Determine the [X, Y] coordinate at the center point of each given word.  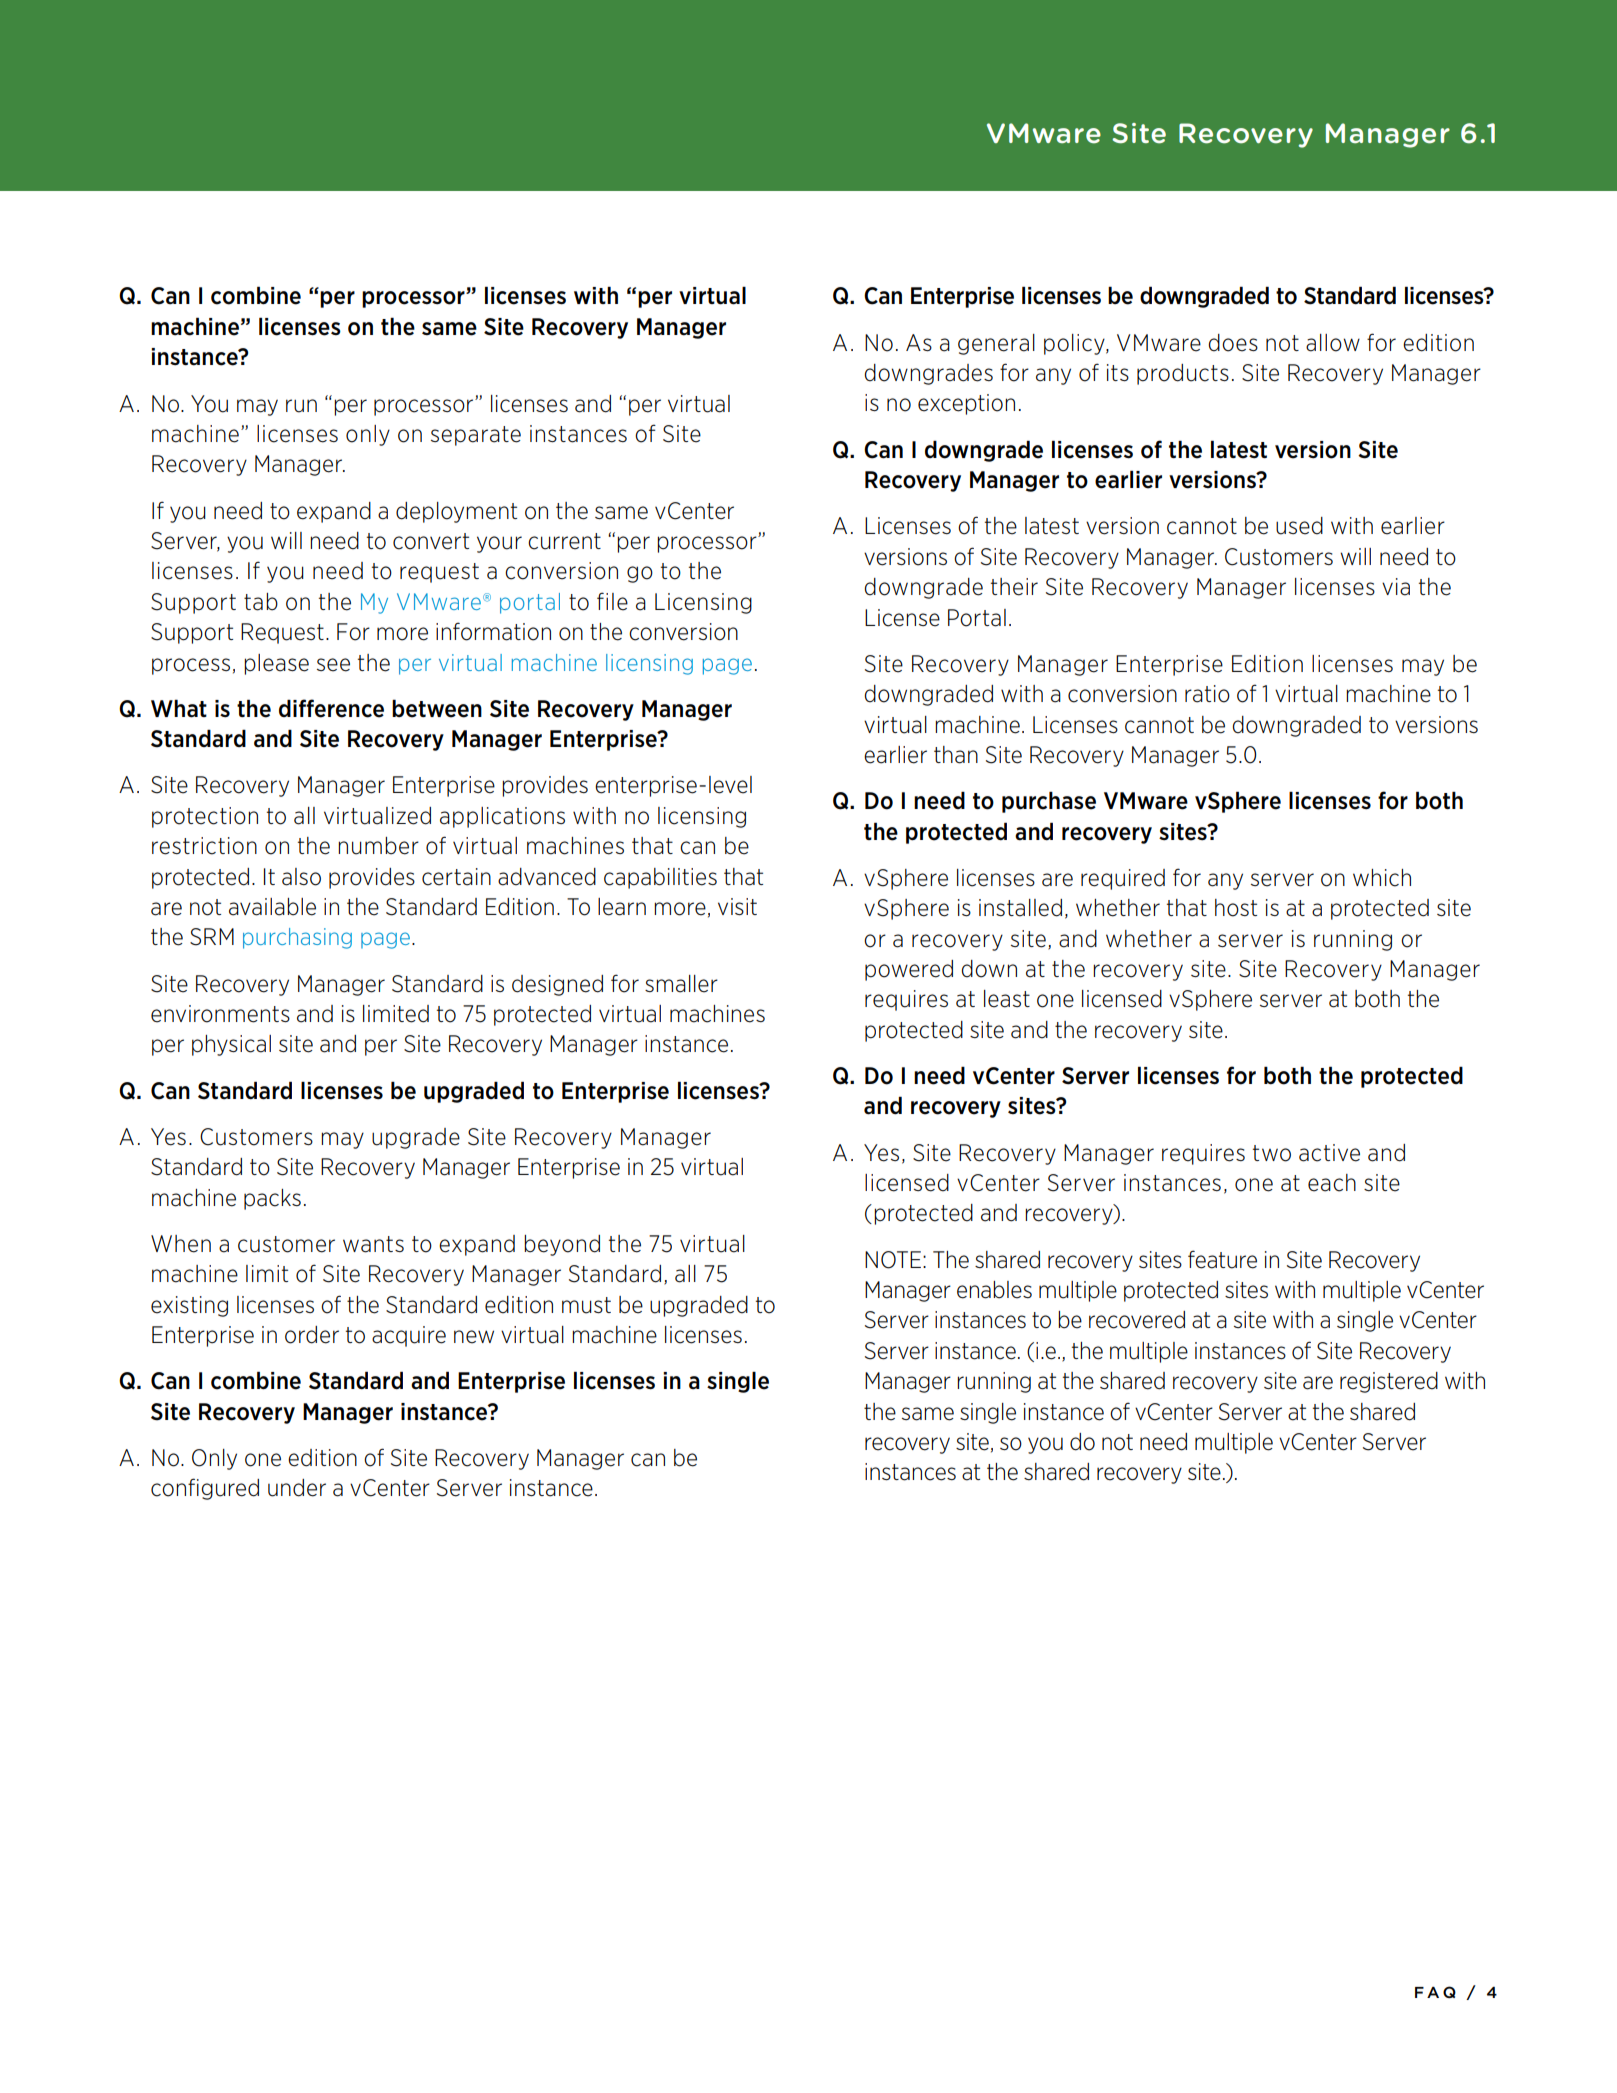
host [1236, 908]
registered [1389, 1382]
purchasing [297, 938]
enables [994, 1290]
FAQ [1435, 1992]
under [297, 1488]
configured [205, 1489]
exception [966, 404]
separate [476, 436]
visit [737, 906]
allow [1333, 343]
